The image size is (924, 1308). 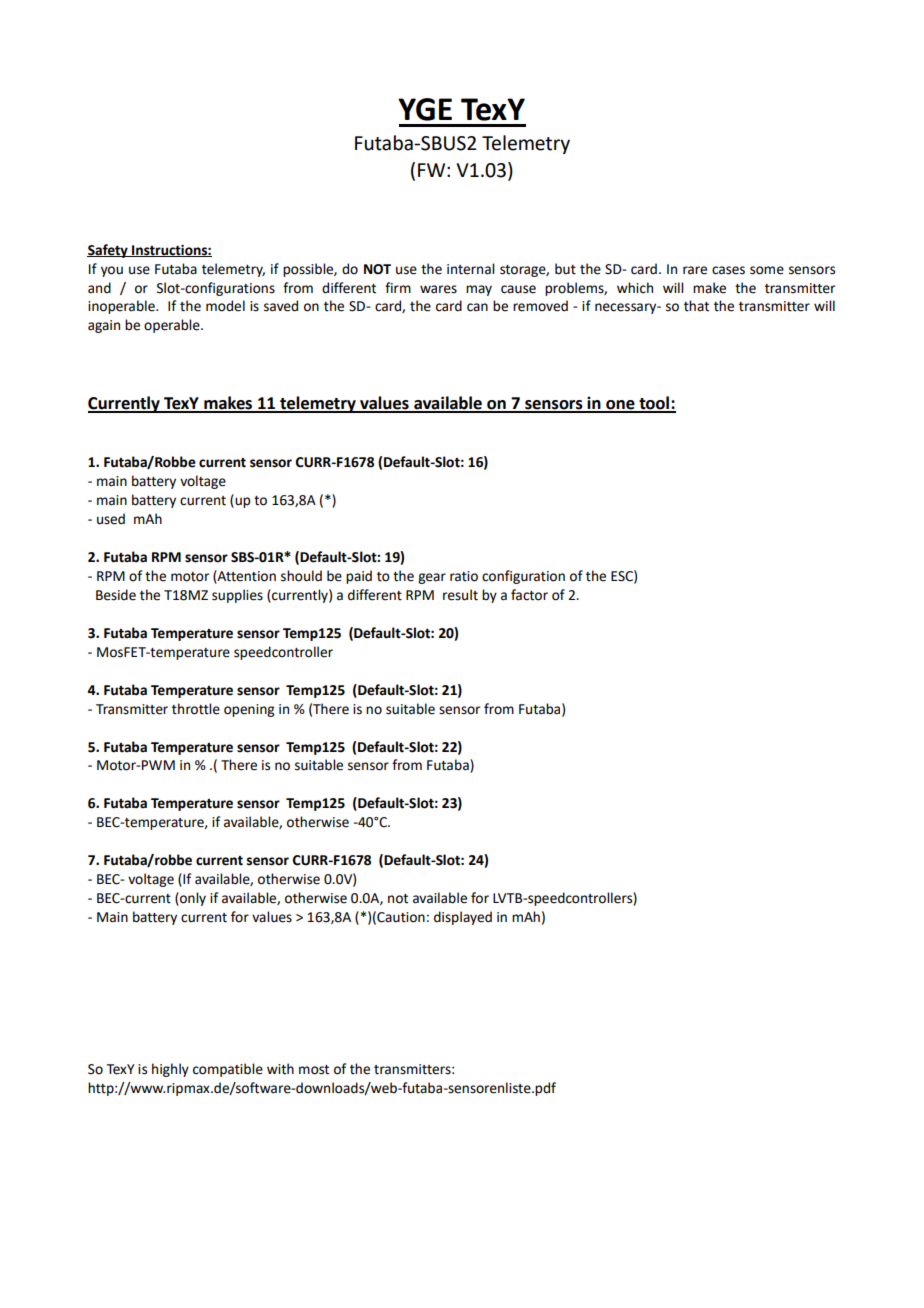 I want to click on gear, so click(x=432, y=578).
